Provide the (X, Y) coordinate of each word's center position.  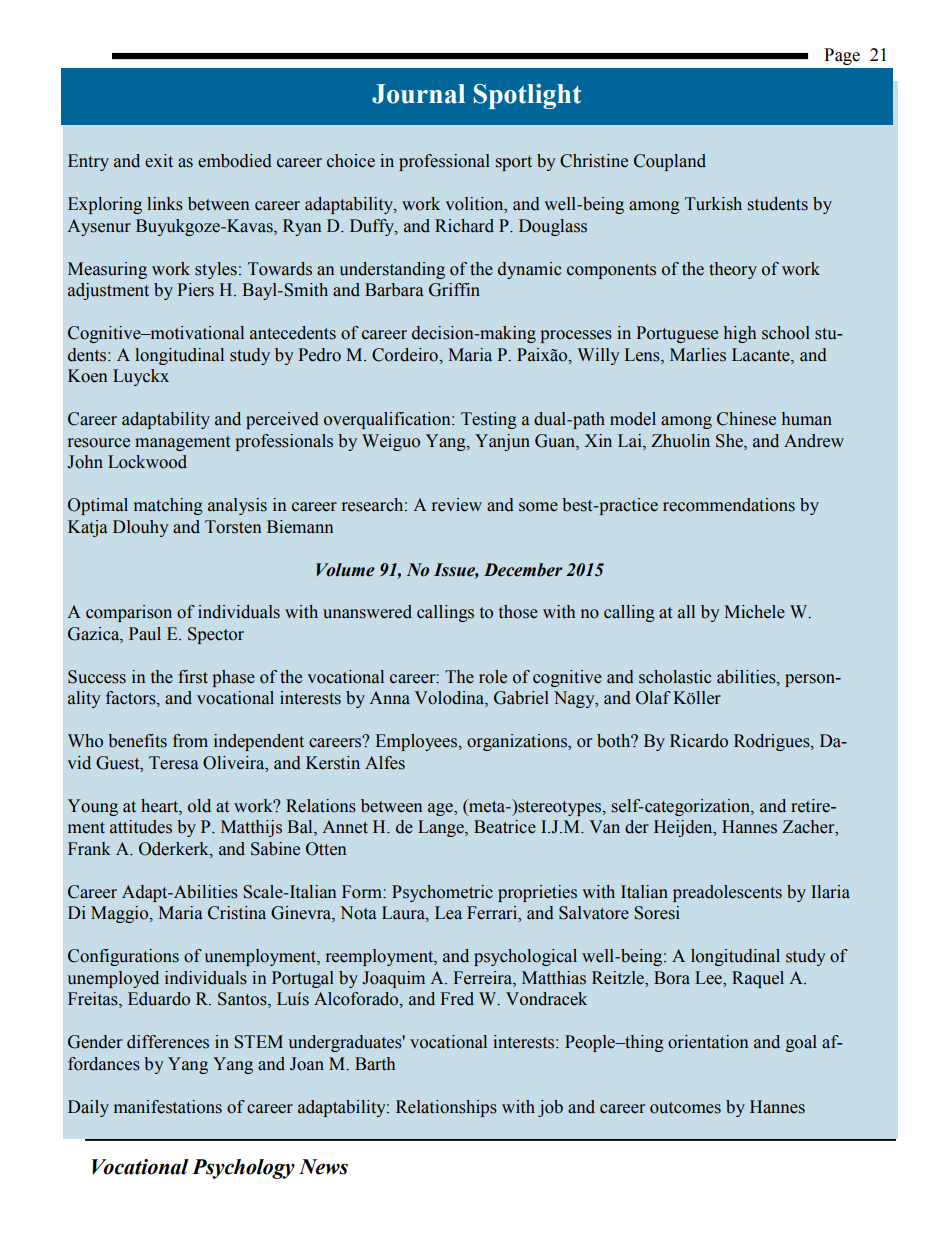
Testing (489, 420)
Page (842, 56)
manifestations (168, 1107)
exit (159, 161)
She (730, 441)
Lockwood (147, 462)
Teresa (174, 763)
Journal (418, 94)
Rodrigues (773, 742)
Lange (442, 828)
